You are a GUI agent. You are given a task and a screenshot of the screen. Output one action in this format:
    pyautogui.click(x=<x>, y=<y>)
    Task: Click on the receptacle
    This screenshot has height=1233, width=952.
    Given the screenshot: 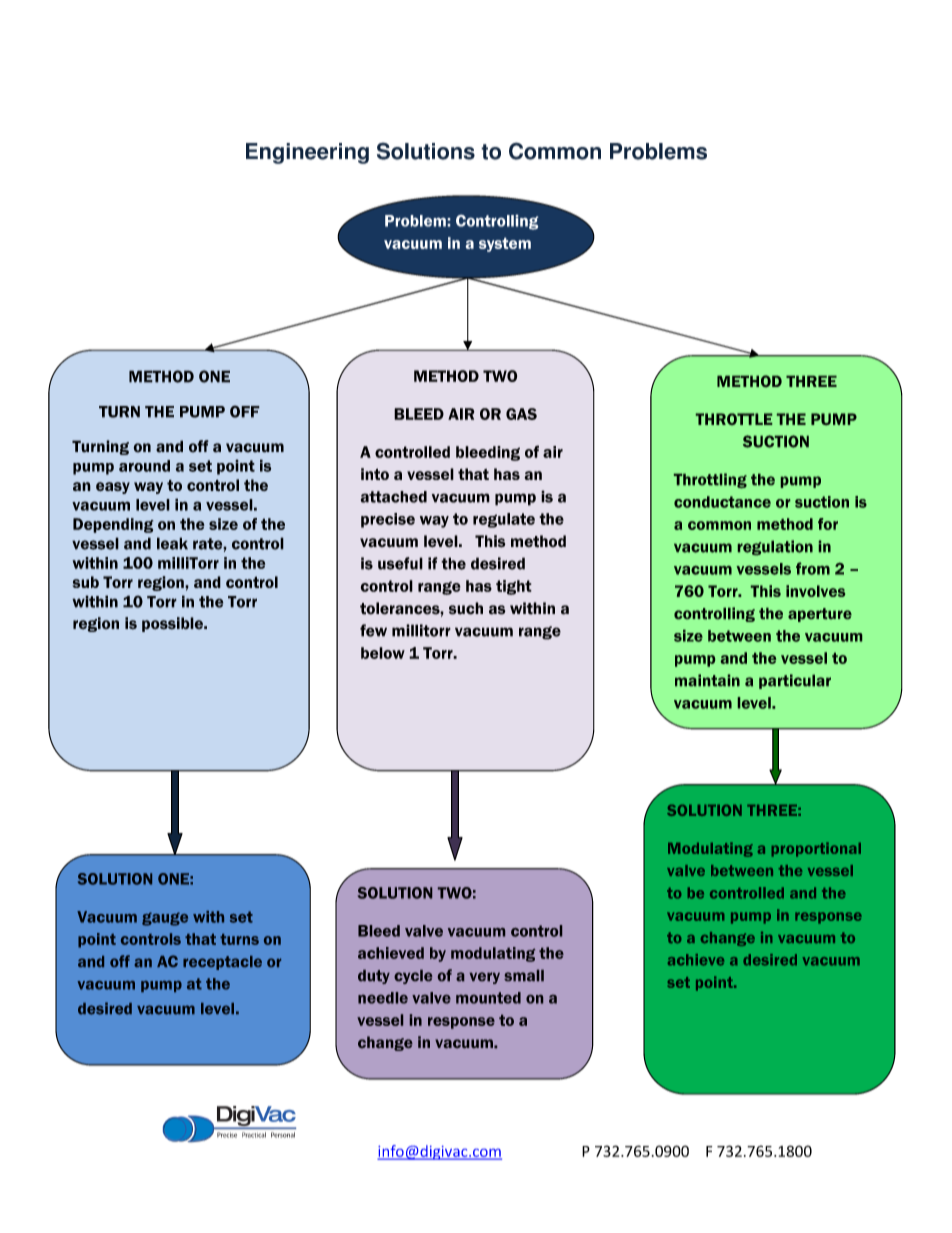 What is the action you would take?
    pyautogui.click(x=222, y=963)
